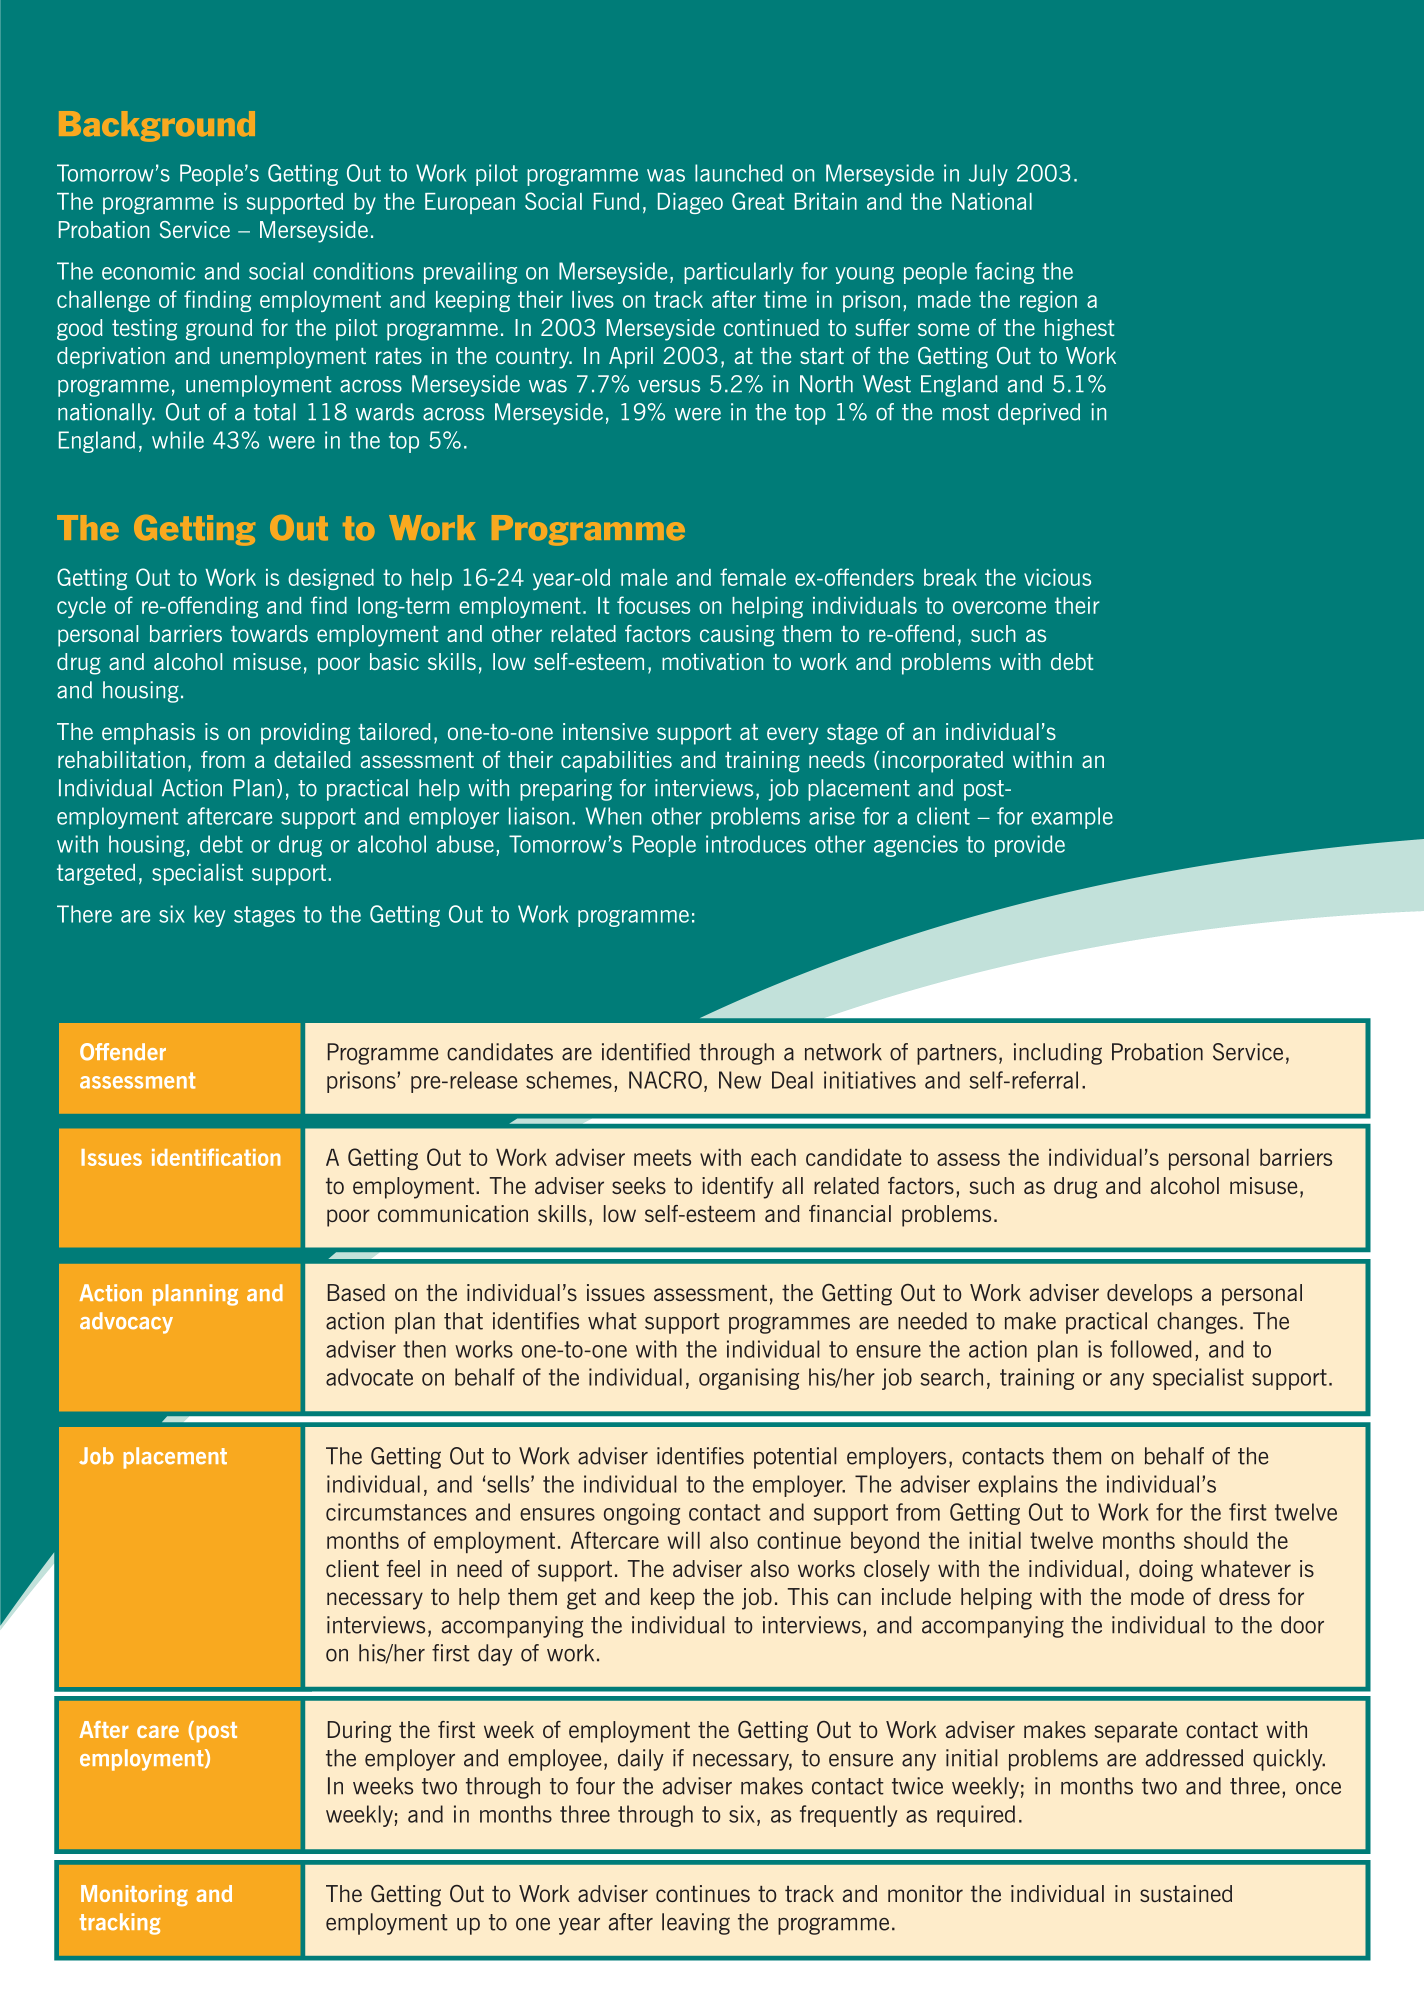  I want to click on During, so click(359, 1732).
